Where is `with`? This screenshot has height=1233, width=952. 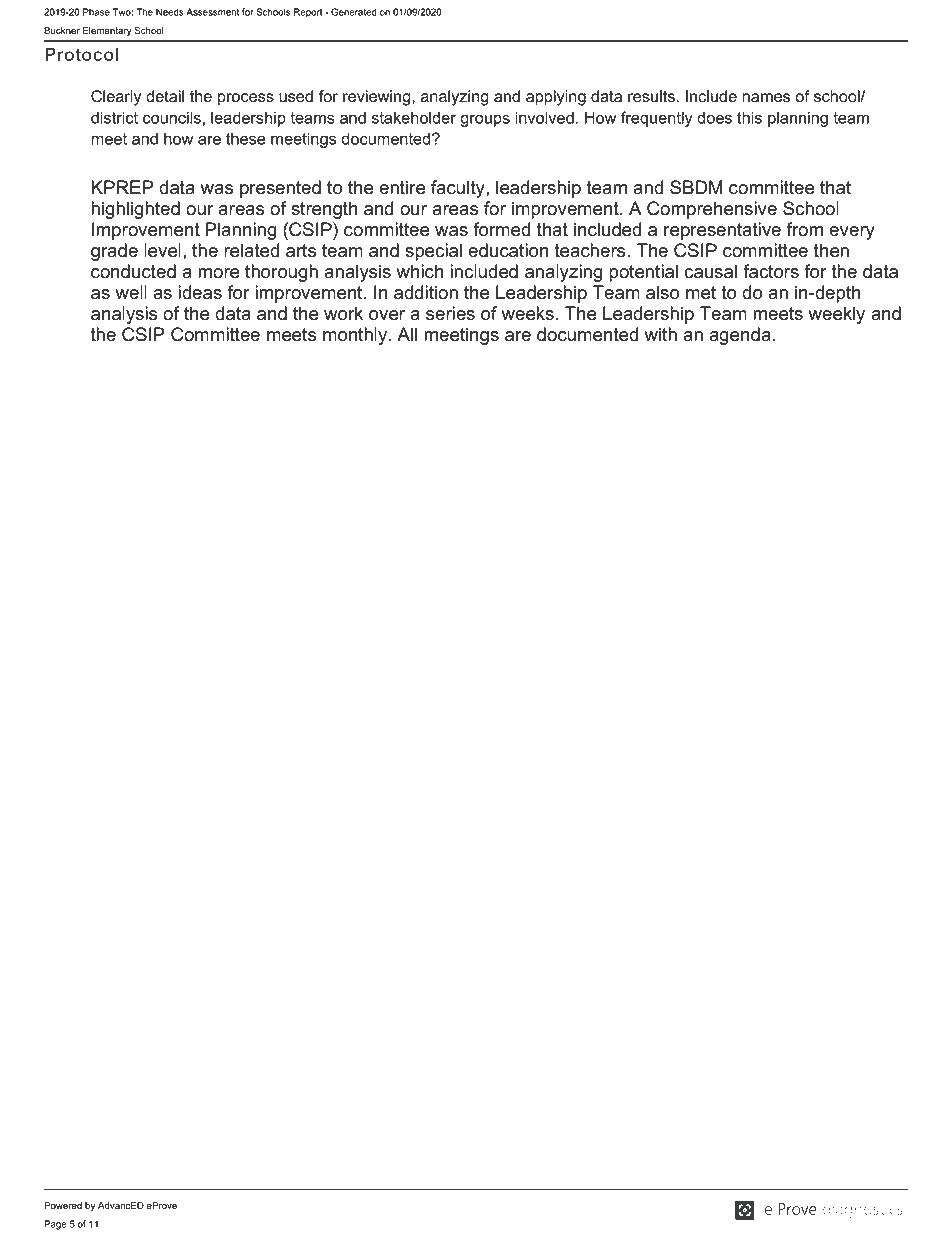
with is located at coordinates (660, 334).
